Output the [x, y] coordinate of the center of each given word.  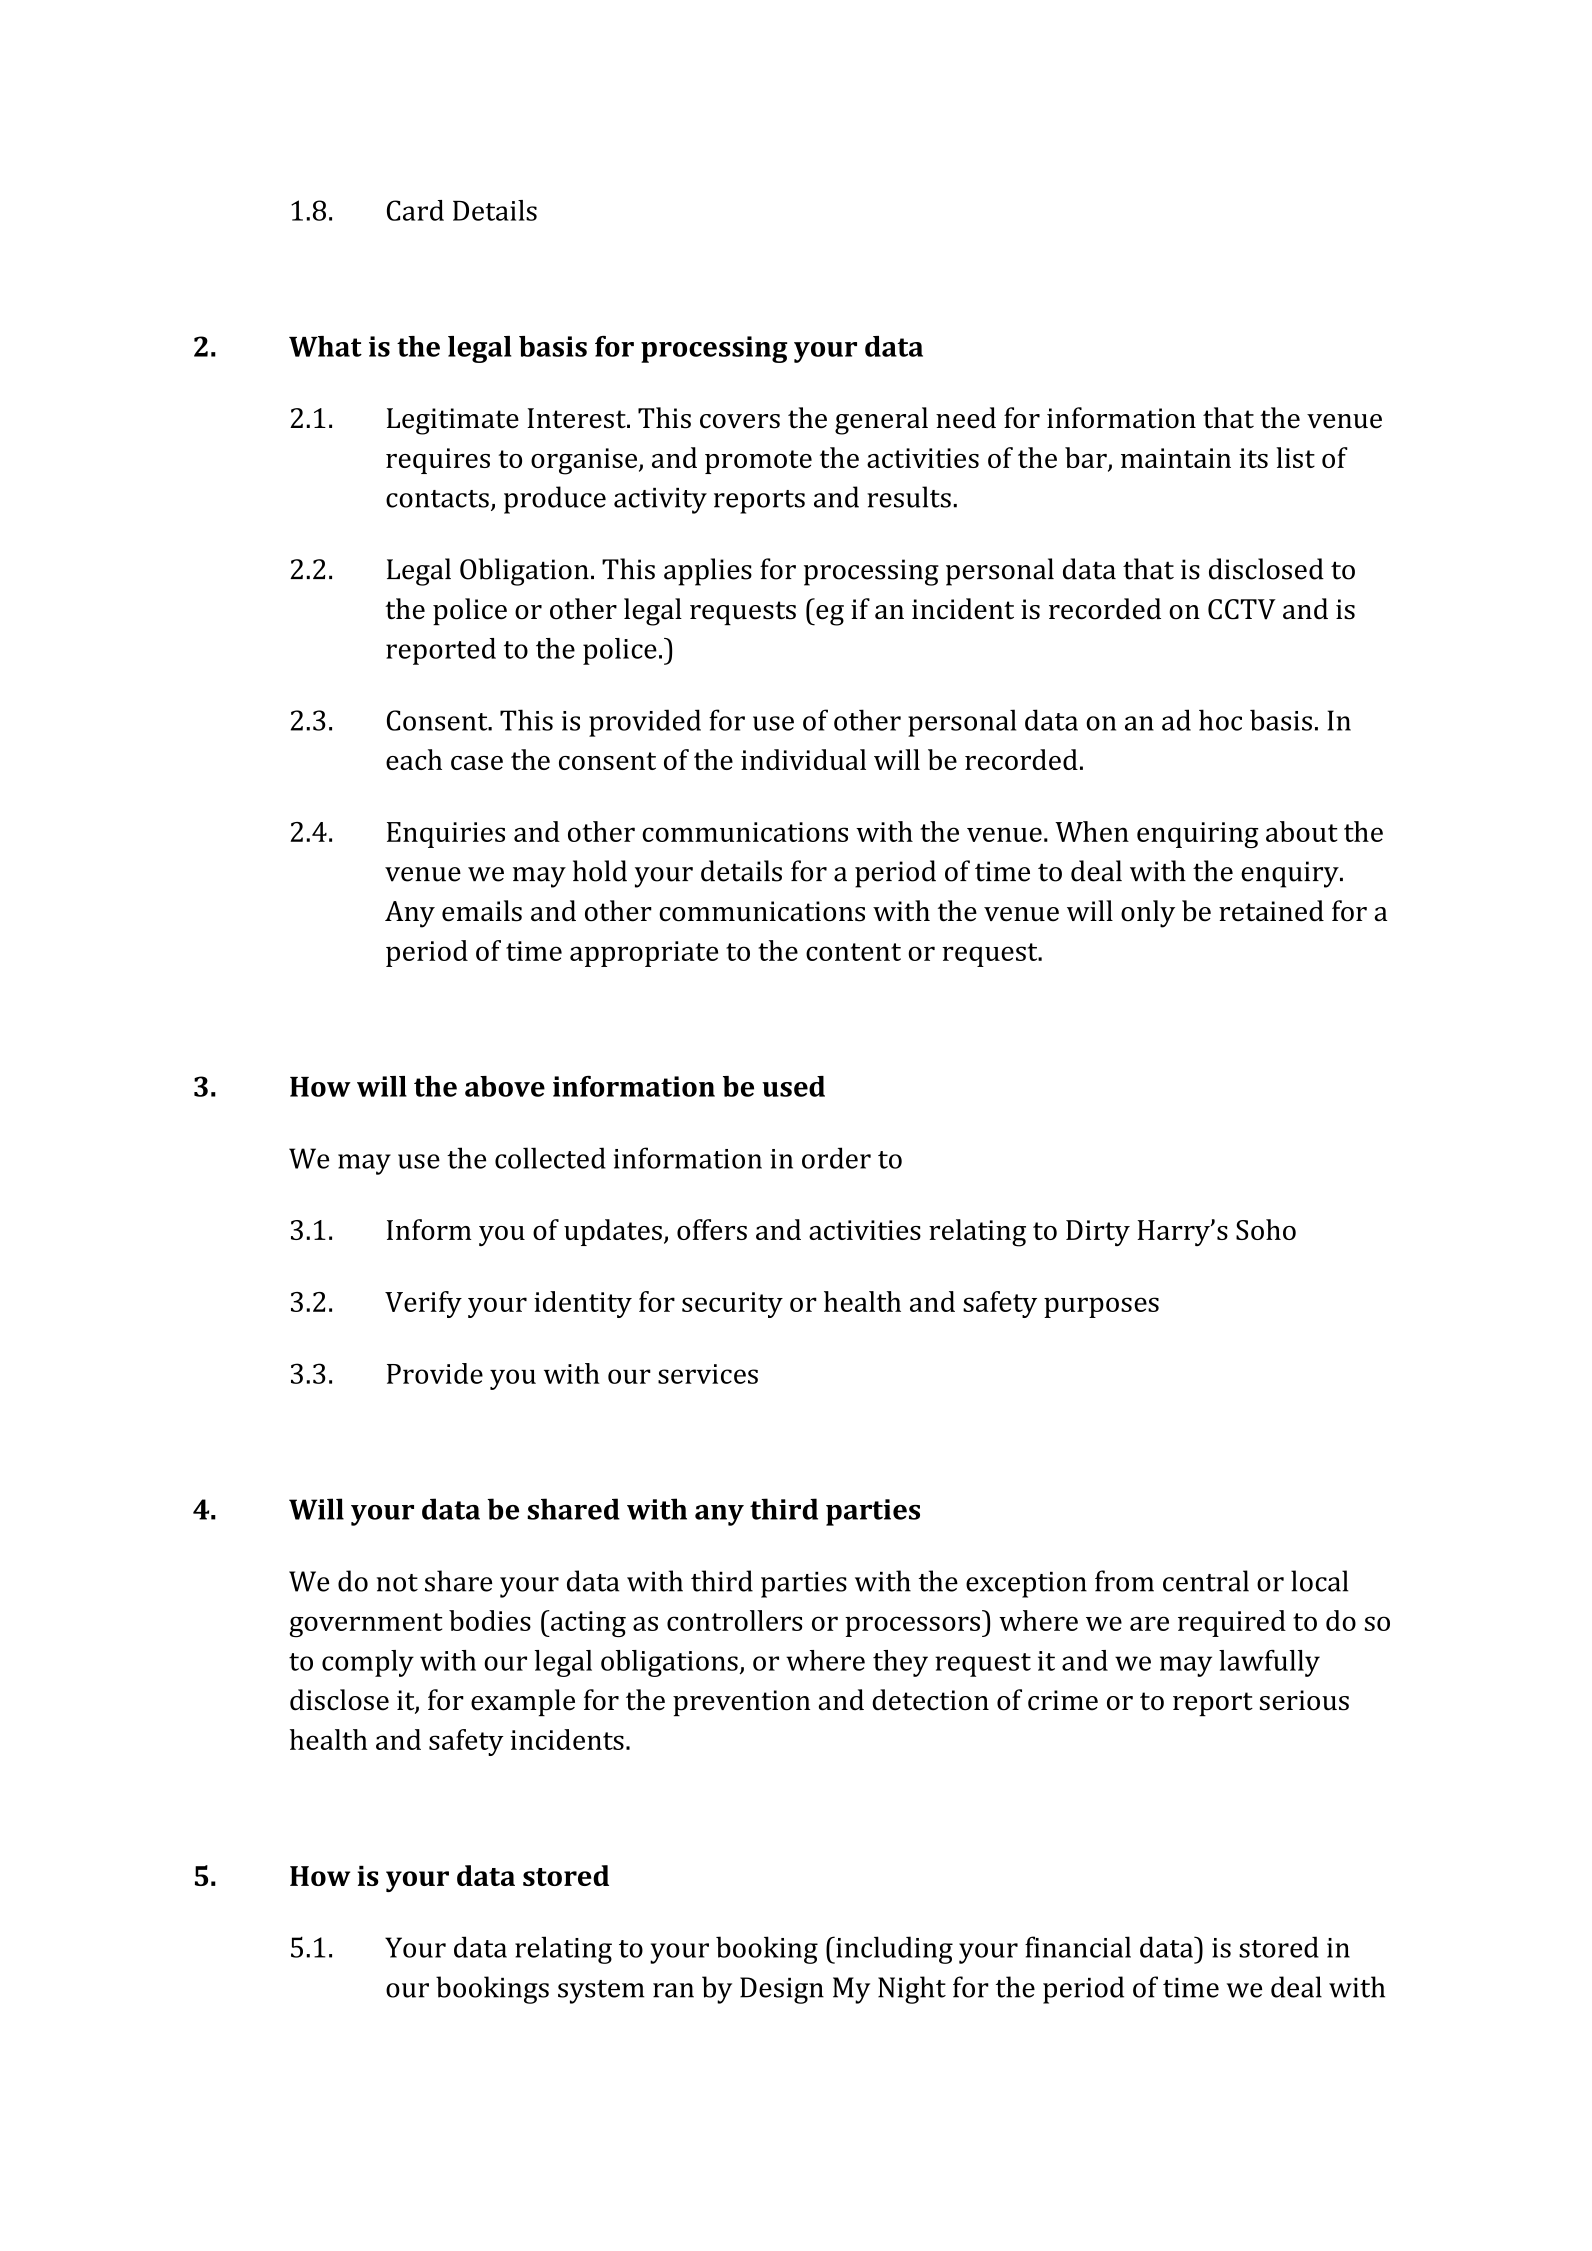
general [881, 421]
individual [803, 759]
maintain [1176, 458]
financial [1078, 1947]
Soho [1266, 1229]
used [793, 1086]
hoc [1220, 720]
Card [415, 210]
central [1206, 1581]
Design [782, 1990]
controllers [734, 1620]
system [601, 1992]
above [505, 1086]
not [397, 1583]
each [414, 759]
